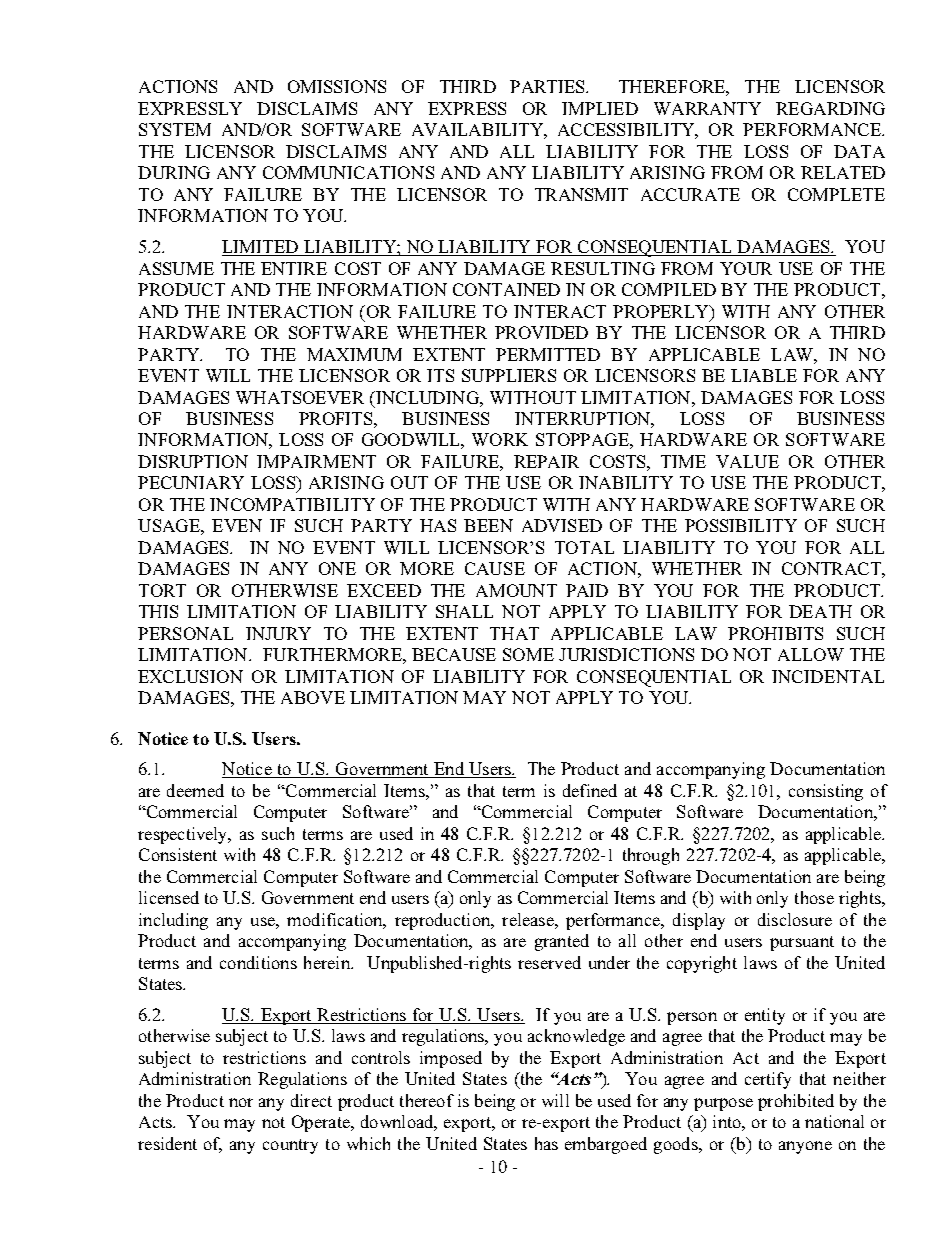  I want to click on PROHIBITS, so click(775, 633).
